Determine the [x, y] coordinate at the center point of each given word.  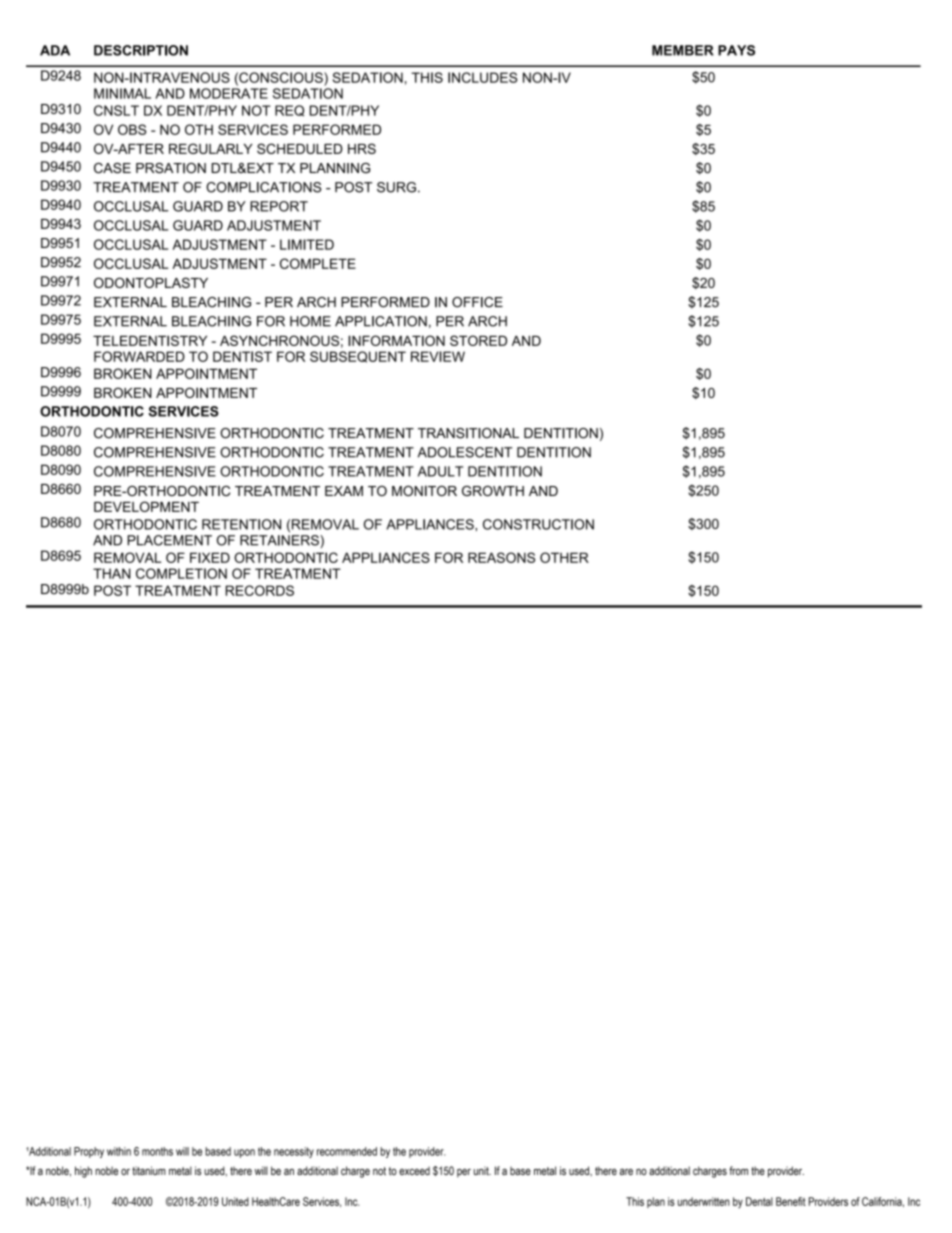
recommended [347, 1151]
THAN [112, 573]
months [157, 1151]
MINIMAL [122, 93]
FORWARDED [139, 356]
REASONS [501, 557]
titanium [149, 1170]
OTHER [564, 557]
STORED [478, 340]
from [738, 1170]
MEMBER [683, 50]
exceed [414, 1171]
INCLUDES [482, 77]
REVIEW [438, 356]
